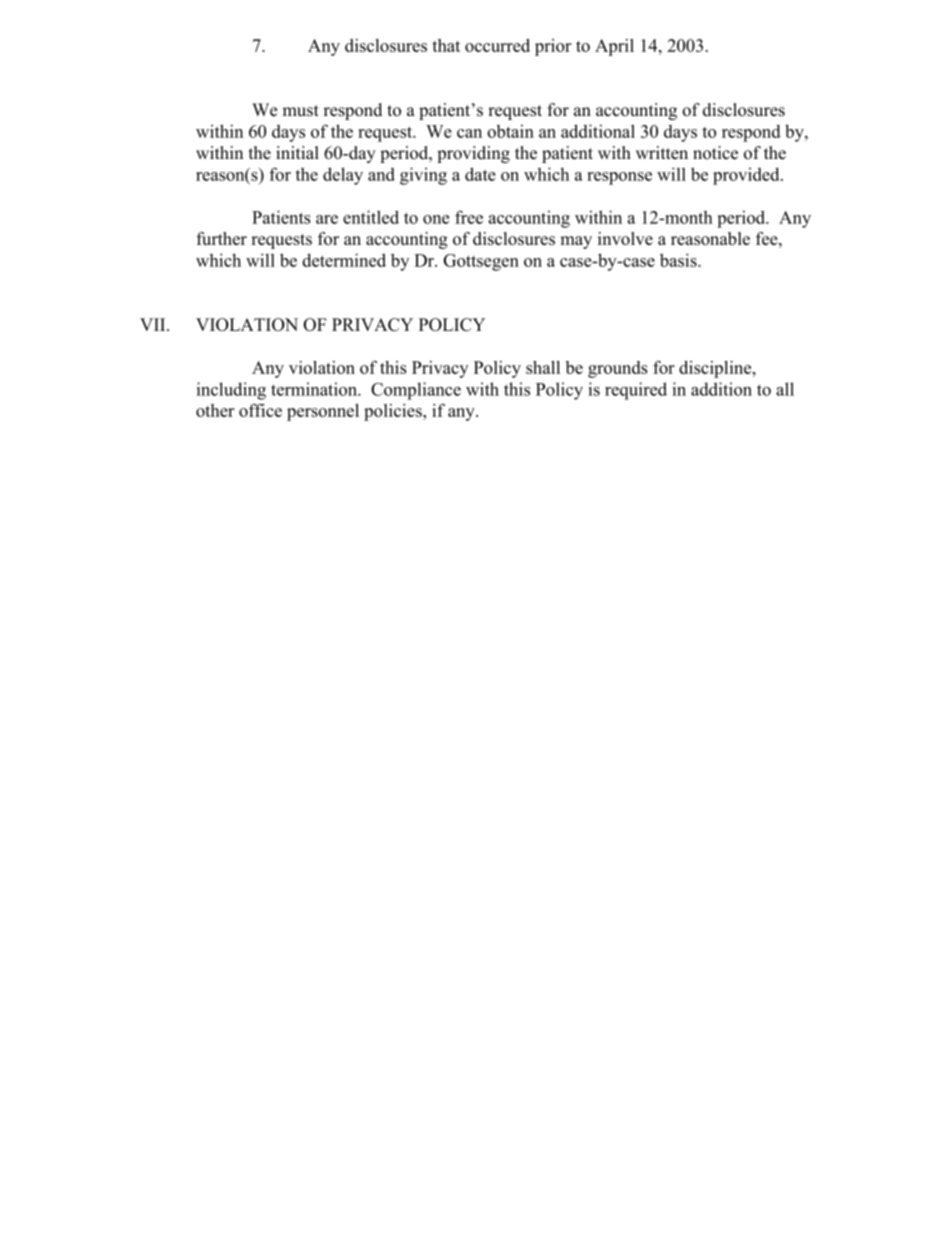  I want to click on initial, so click(297, 152).
